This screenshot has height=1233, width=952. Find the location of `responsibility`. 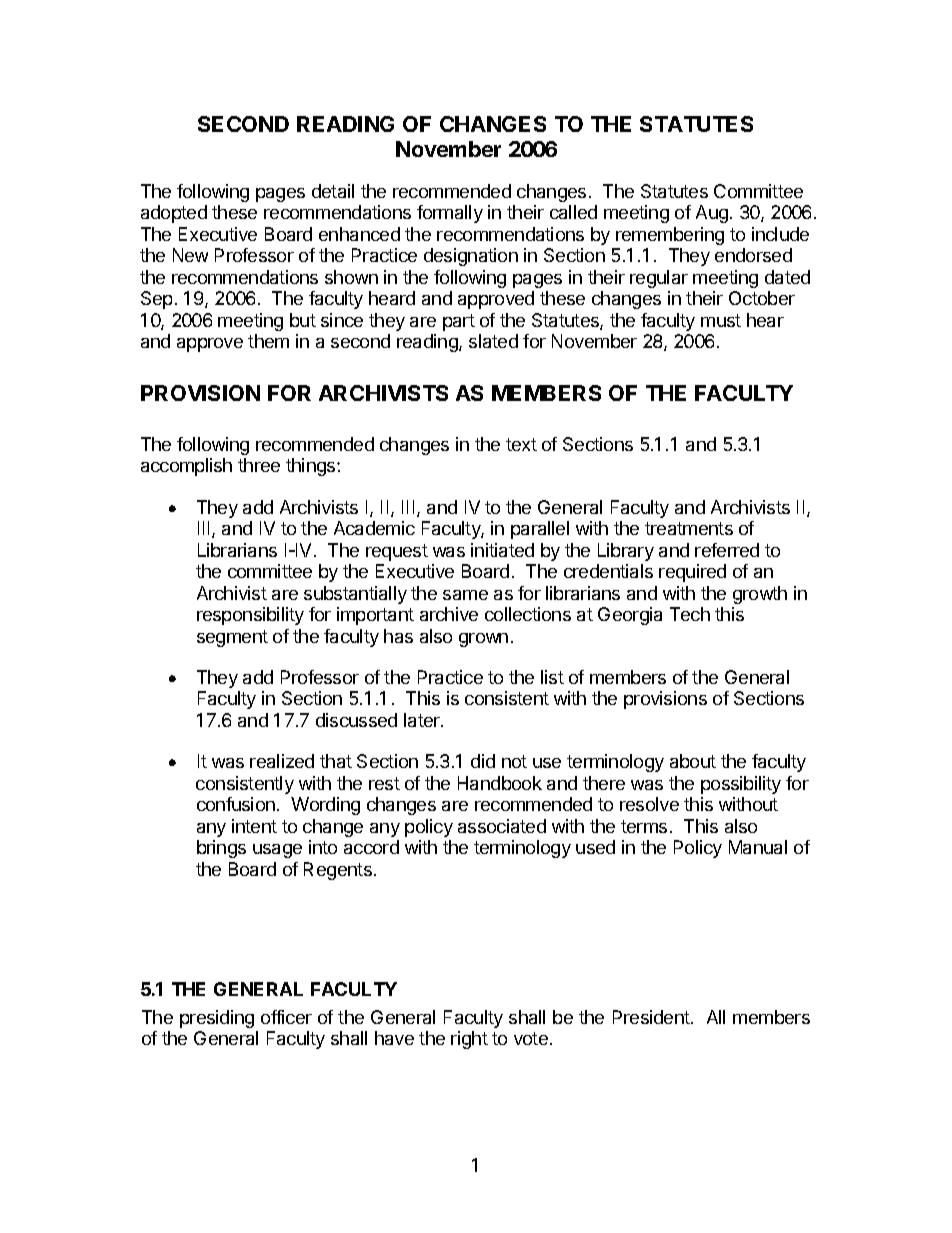

responsibility is located at coordinates (250, 616).
